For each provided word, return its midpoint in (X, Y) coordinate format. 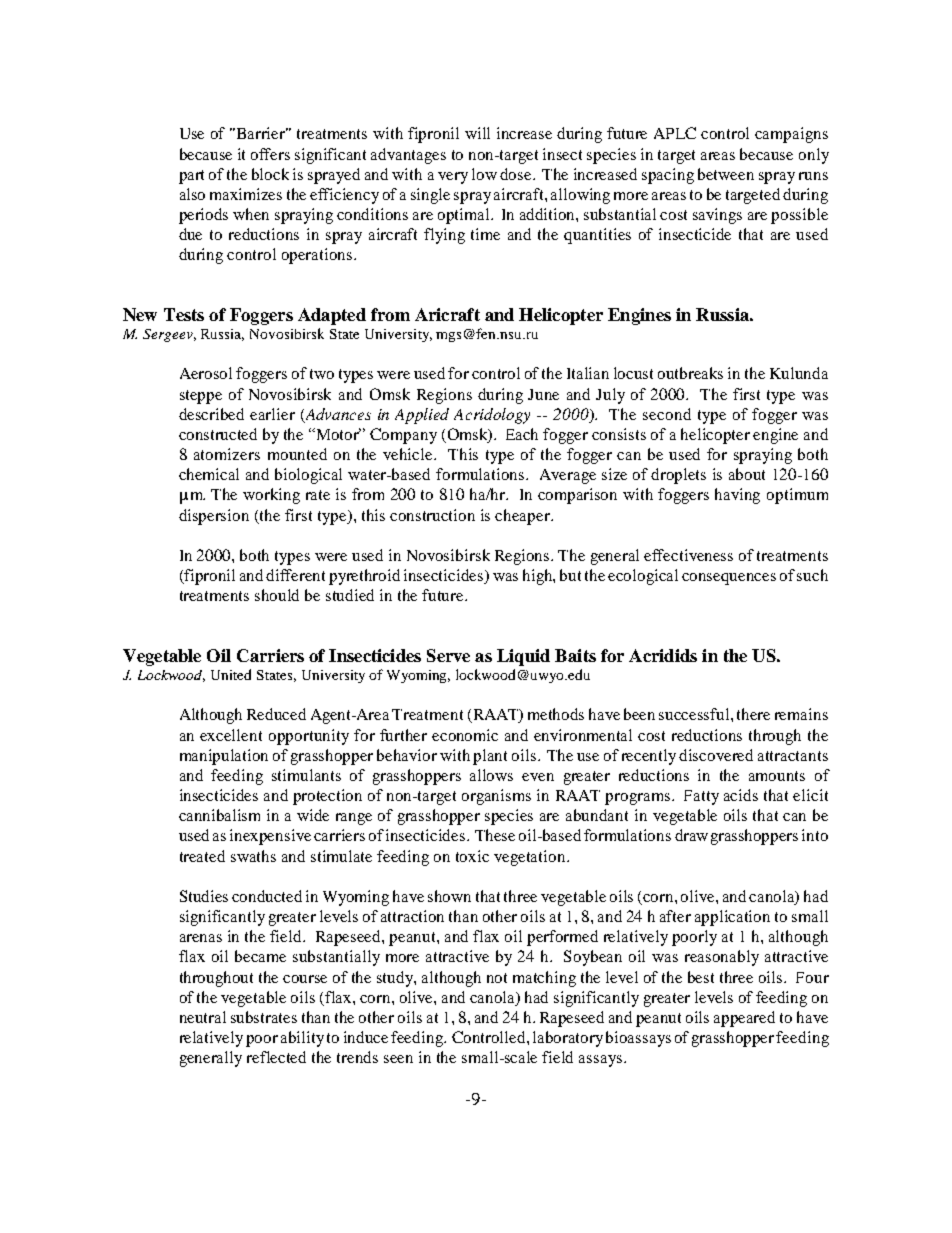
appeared (744, 1019)
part (191, 177)
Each (522, 434)
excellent (231, 735)
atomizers (227, 454)
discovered (716, 755)
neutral (203, 1017)
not (497, 978)
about (747, 474)
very (453, 178)
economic (465, 735)
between (726, 174)
